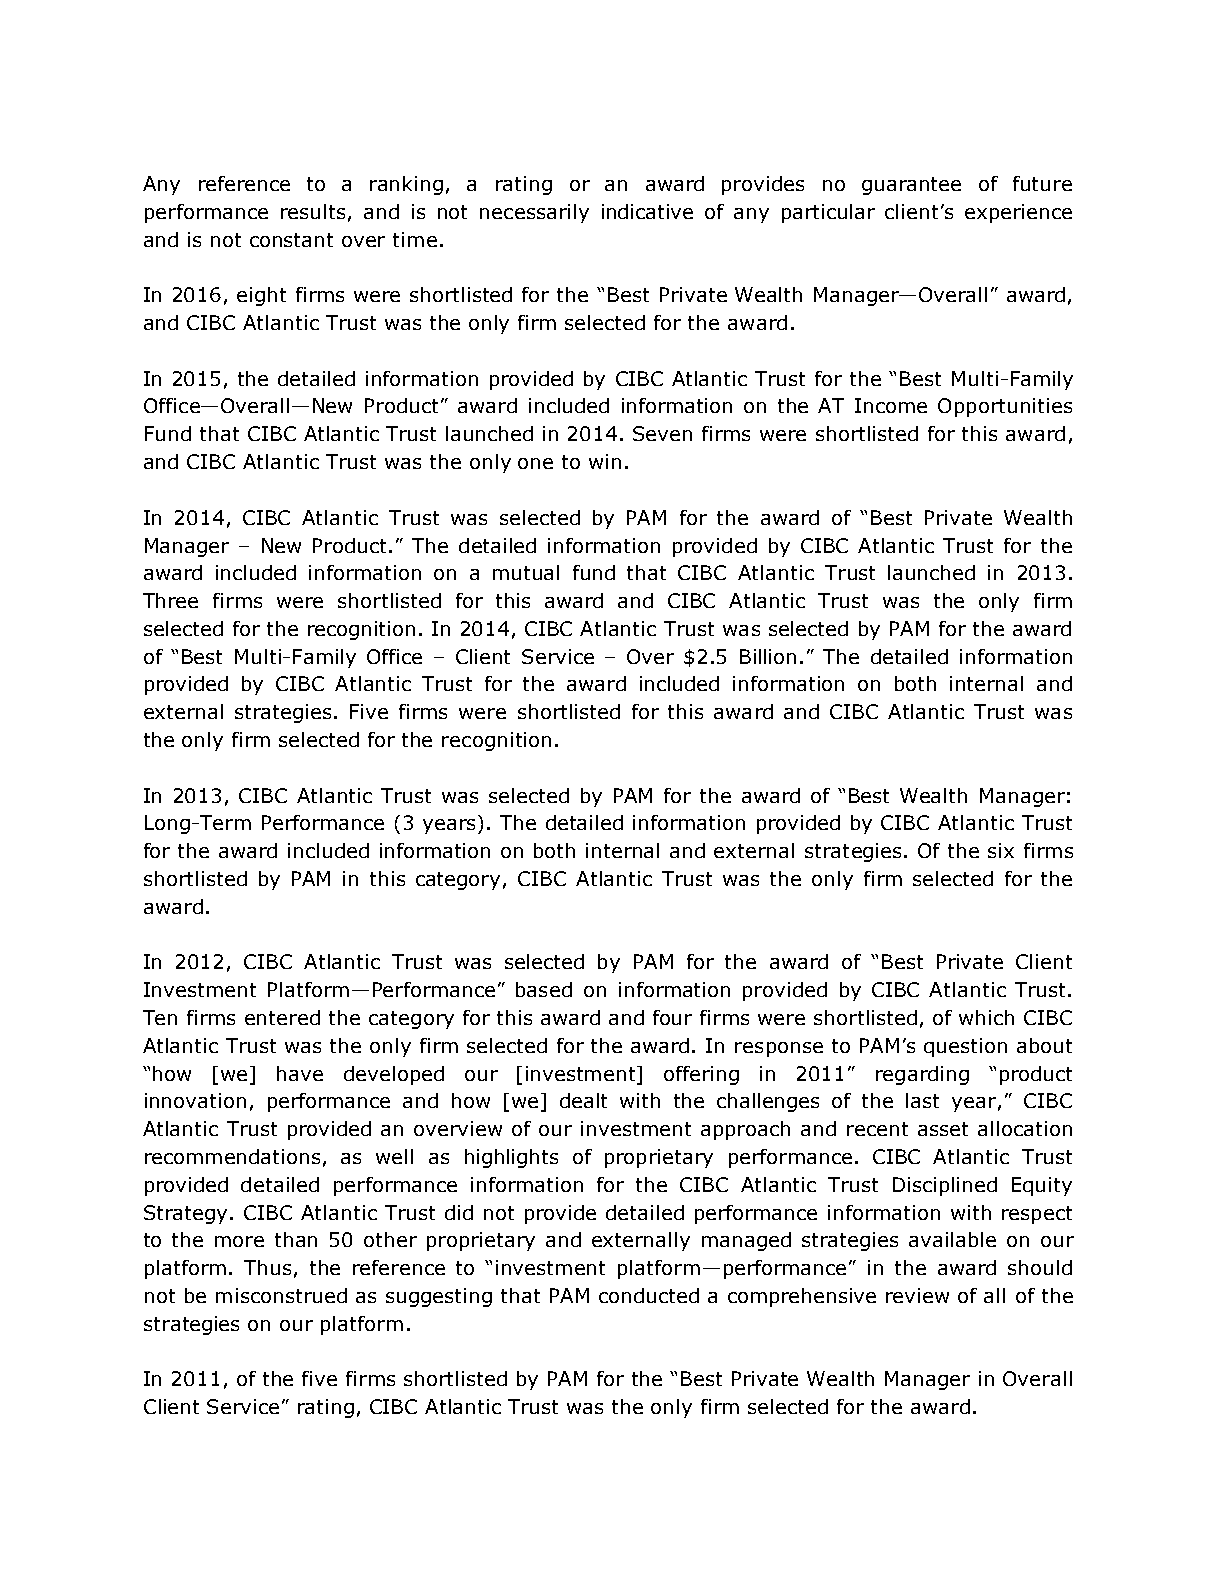 Image resolution: width=1217 pixels, height=1575 pixels. Describe the element at coordinates (291, 240) in the screenshot. I see `constant` at that location.
